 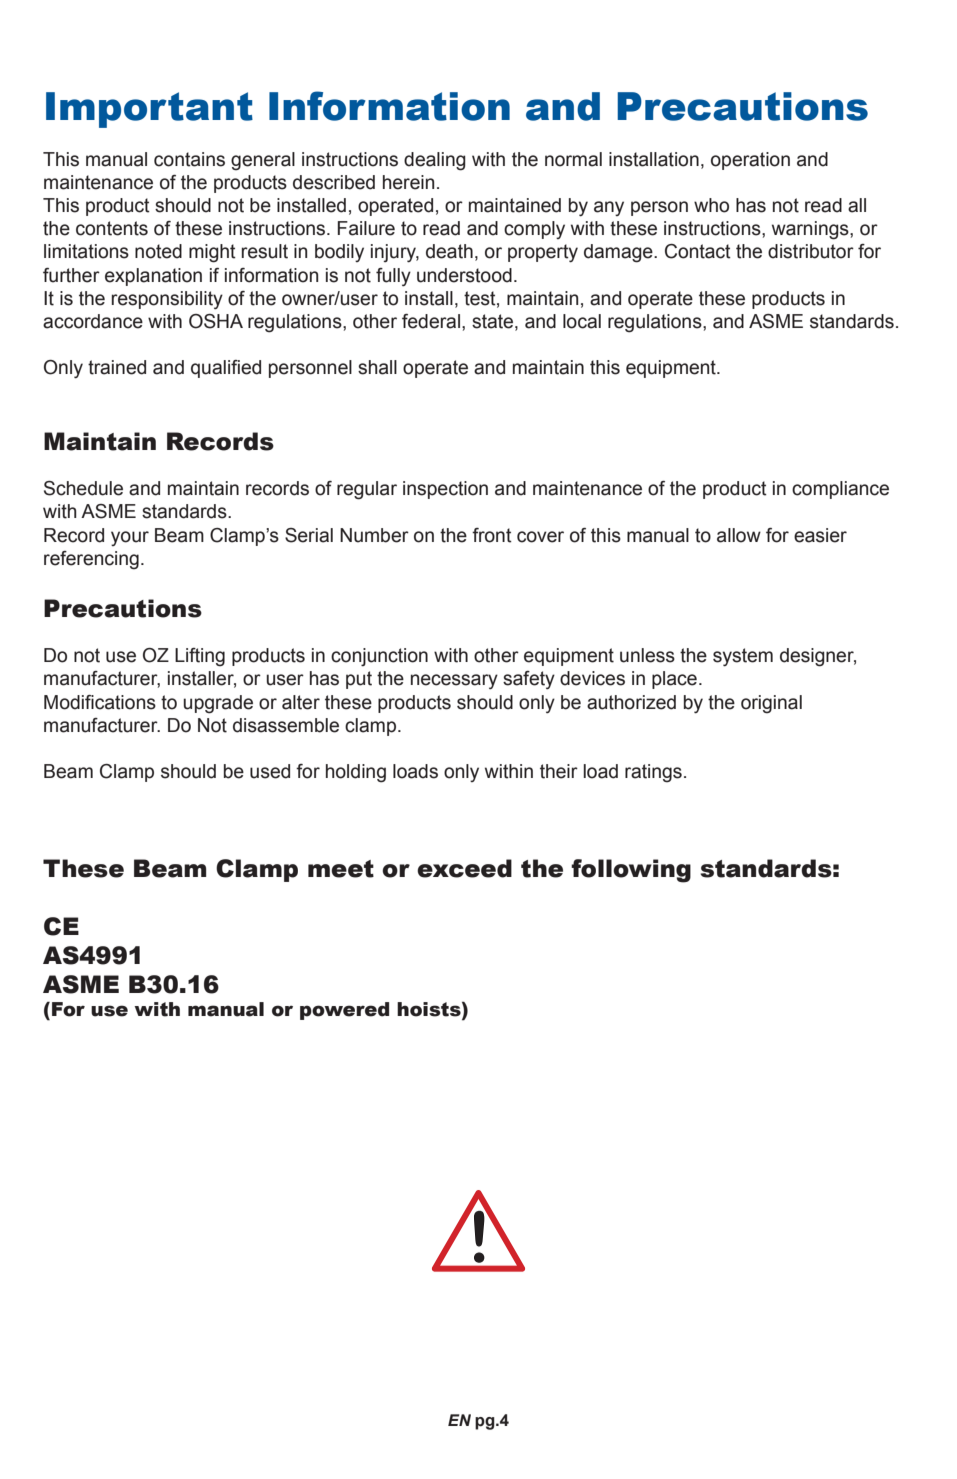 What do you see at coordinates (189, 159) in the page?
I see `contains` at bounding box center [189, 159].
